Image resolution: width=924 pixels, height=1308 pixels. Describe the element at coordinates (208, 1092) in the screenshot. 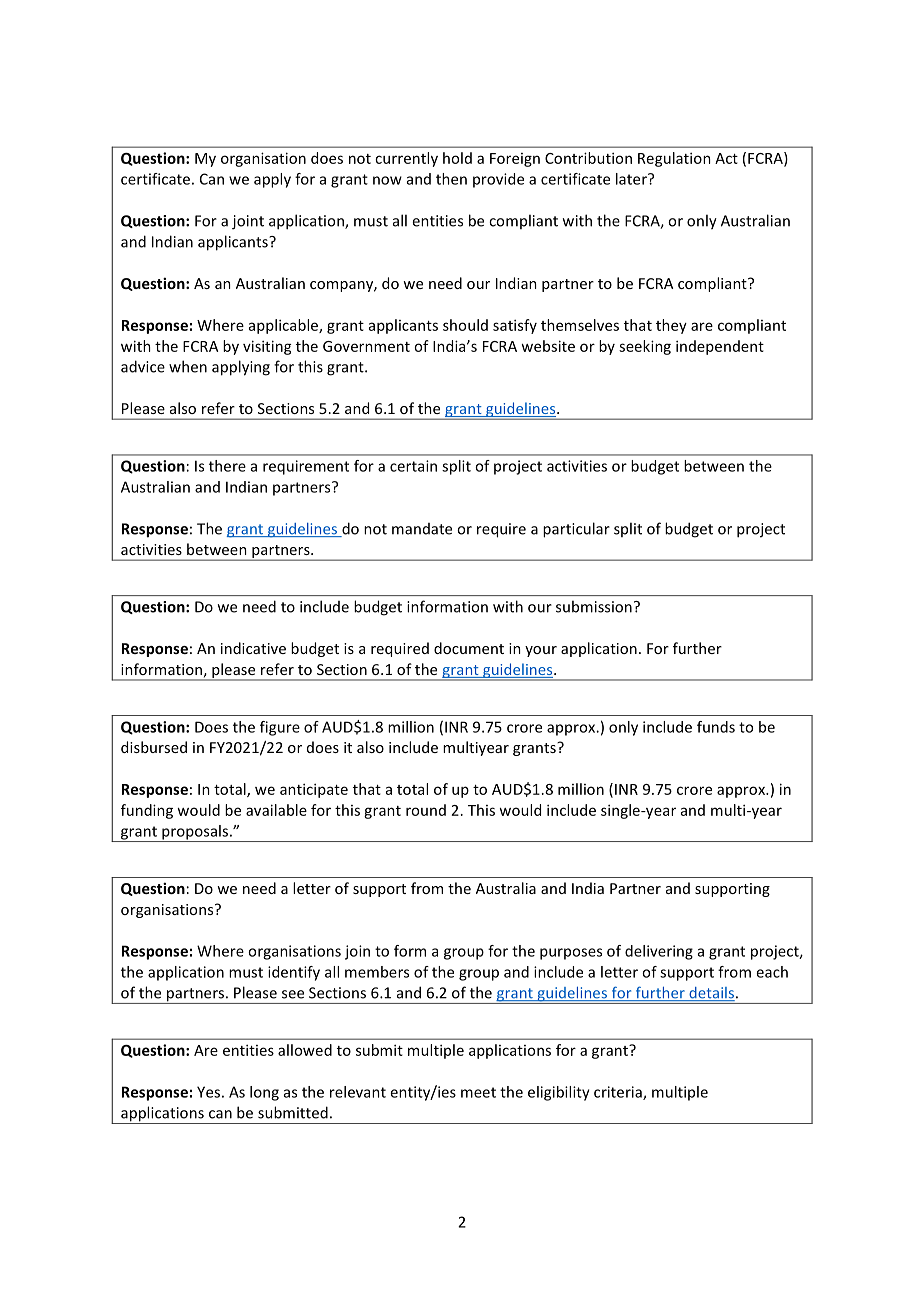

I see `Yes` at that location.
